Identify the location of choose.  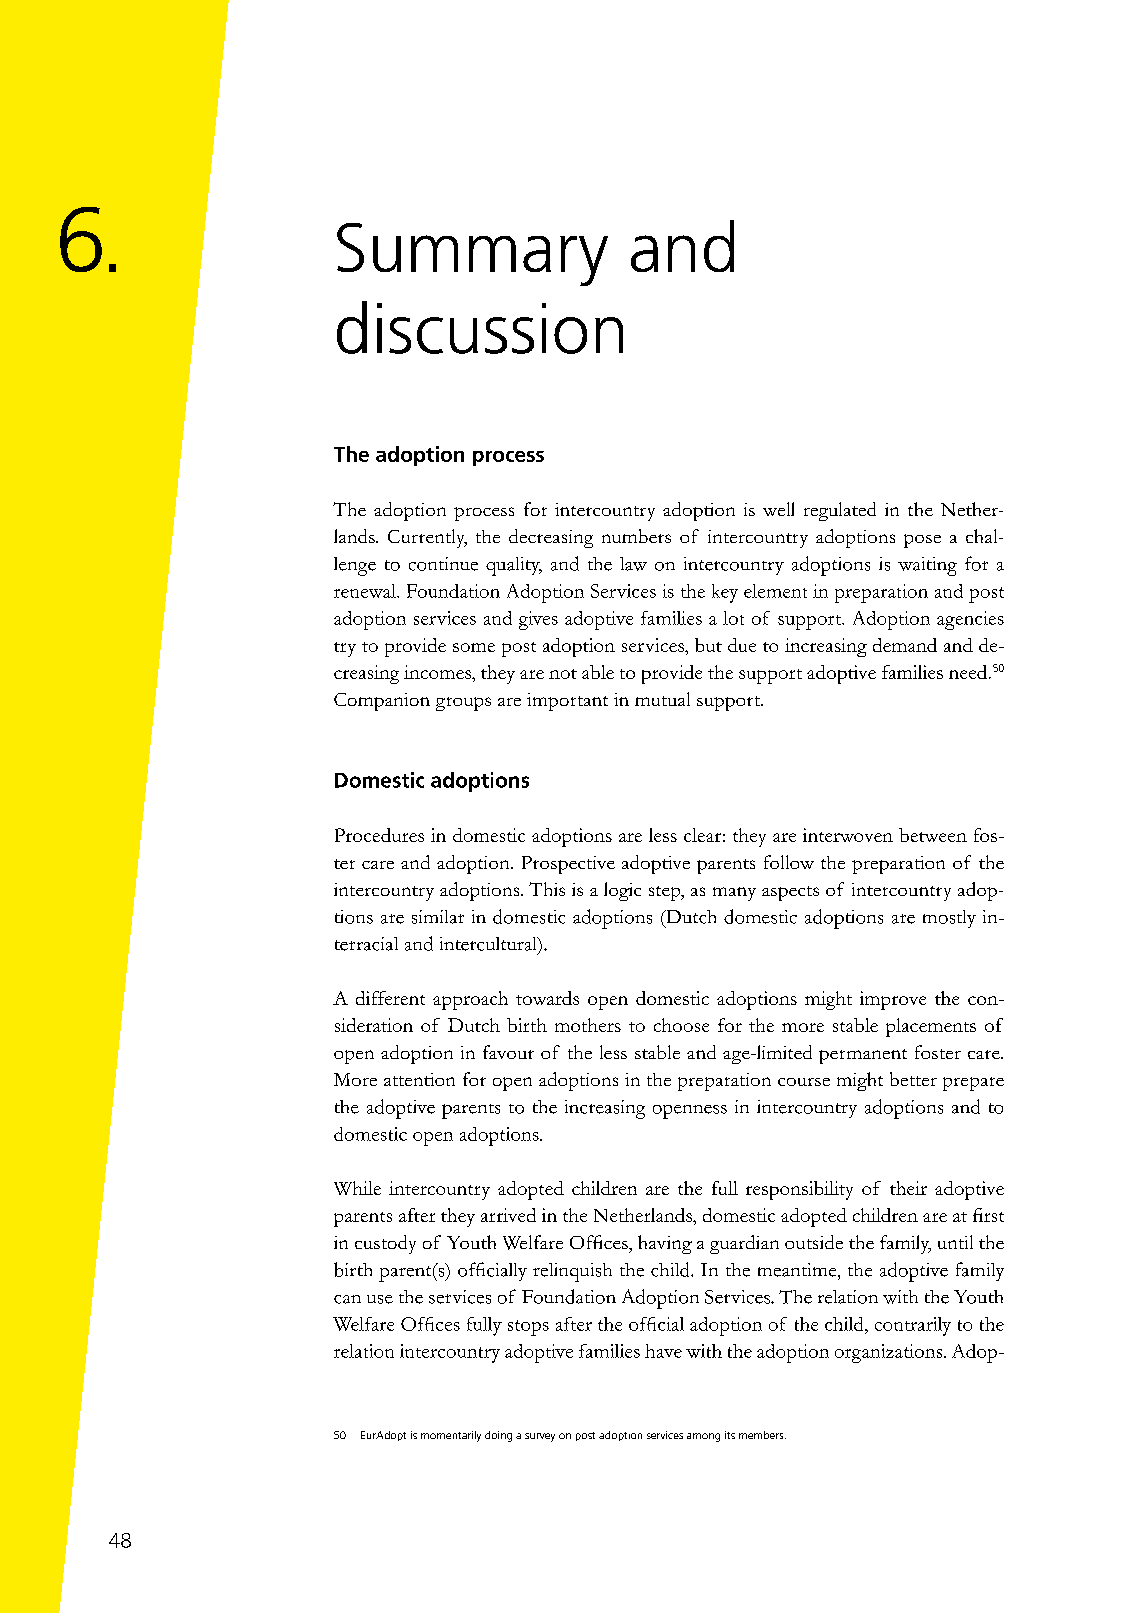
(681, 1025).
